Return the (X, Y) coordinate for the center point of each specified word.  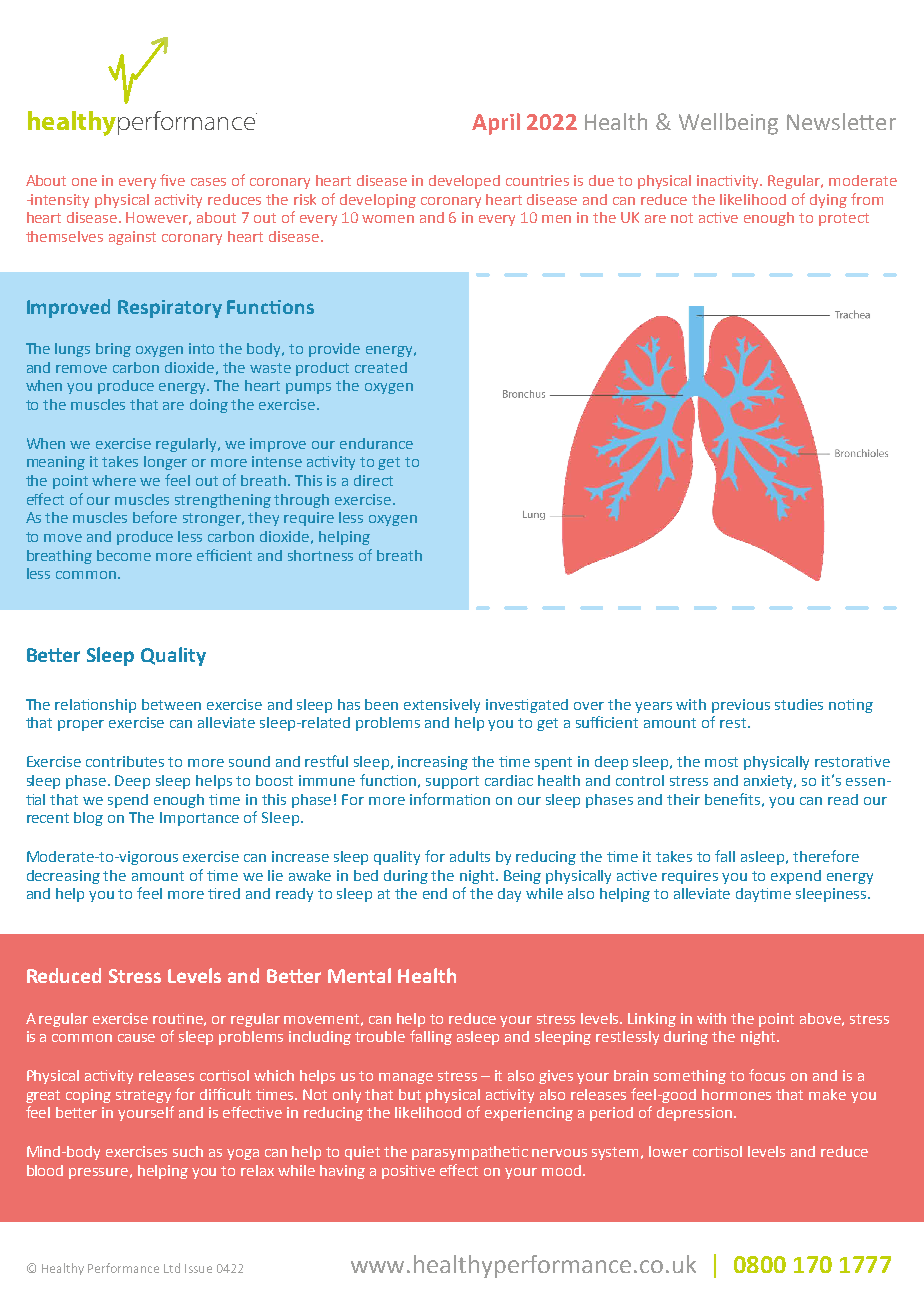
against (132, 238)
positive (408, 1172)
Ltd (172, 1268)
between (171, 704)
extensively (442, 706)
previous (741, 706)
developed (464, 182)
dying (828, 201)
